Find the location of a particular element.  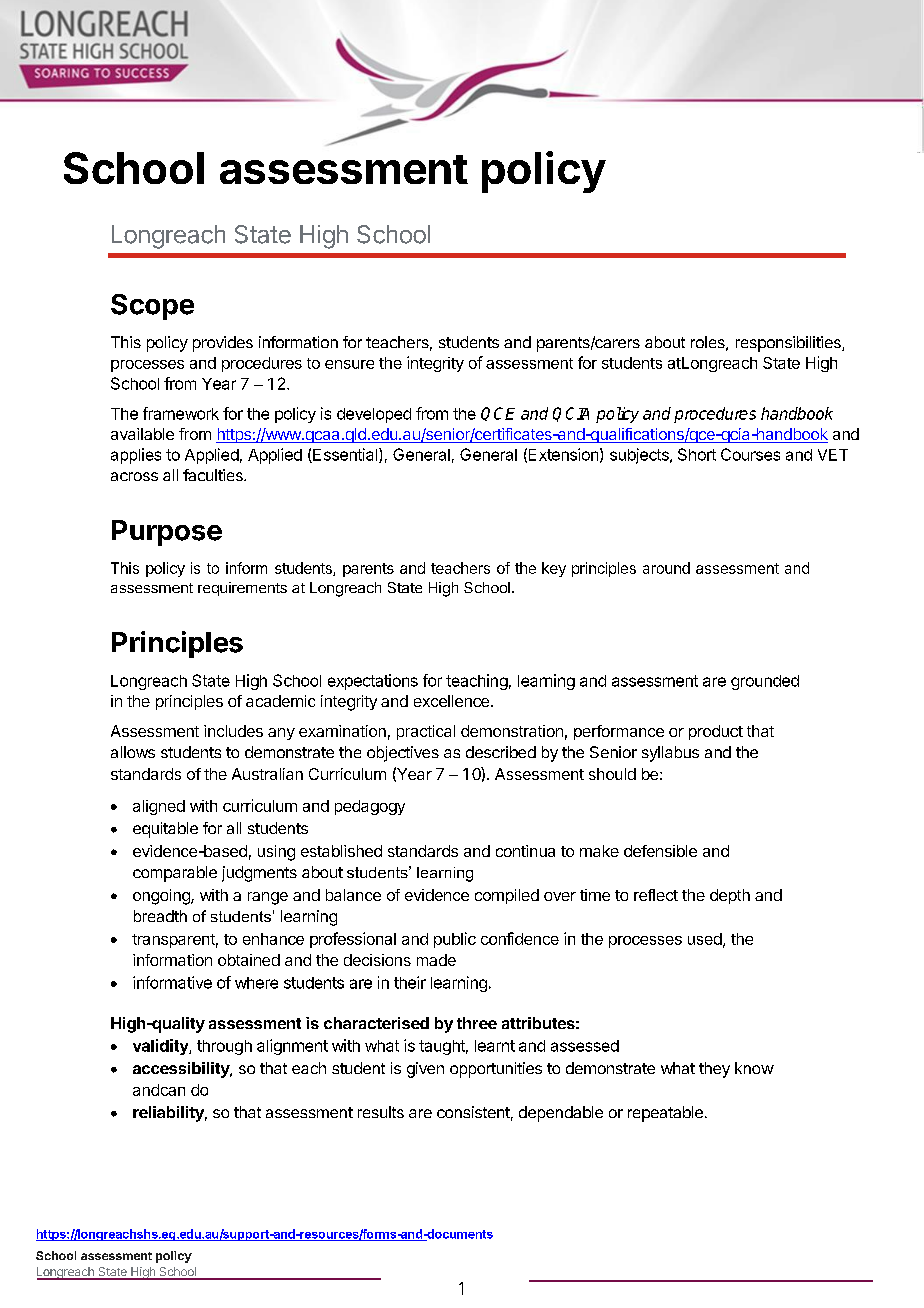

includes is located at coordinates (233, 731).
